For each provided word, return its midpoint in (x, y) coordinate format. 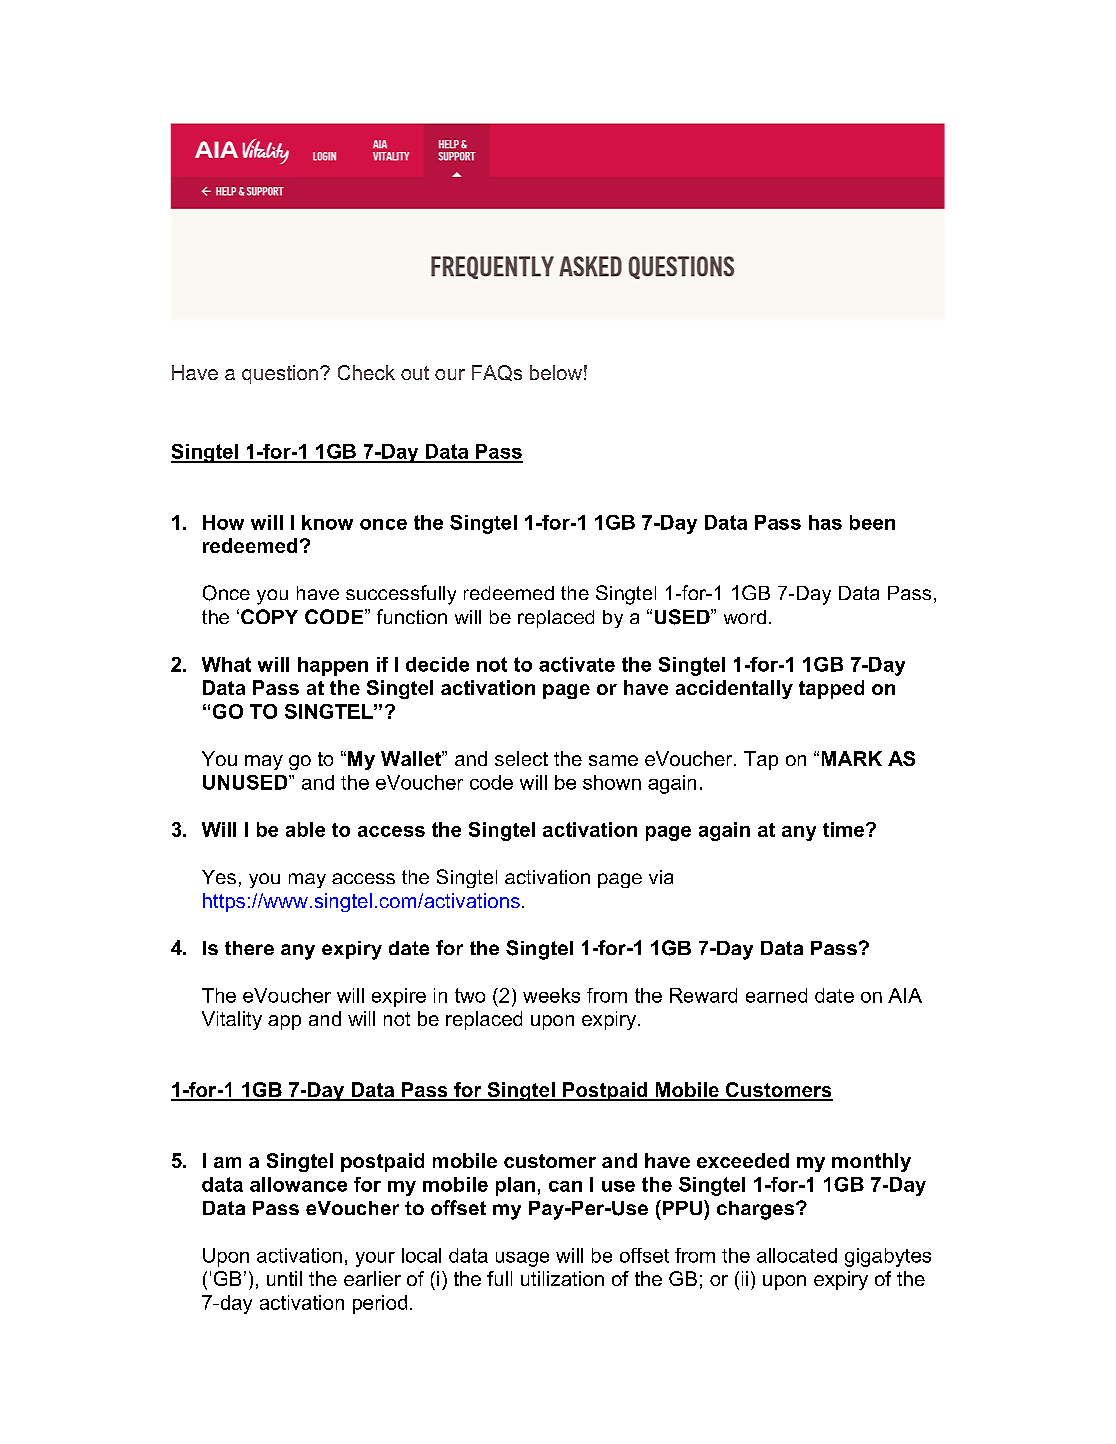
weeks (551, 995)
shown (612, 782)
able (305, 829)
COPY (269, 616)
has (825, 522)
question (280, 374)
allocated (797, 1255)
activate (577, 664)
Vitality (232, 1020)
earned (776, 995)
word (745, 617)
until (284, 1278)
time (845, 829)
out (415, 373)
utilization (562, 1278)
